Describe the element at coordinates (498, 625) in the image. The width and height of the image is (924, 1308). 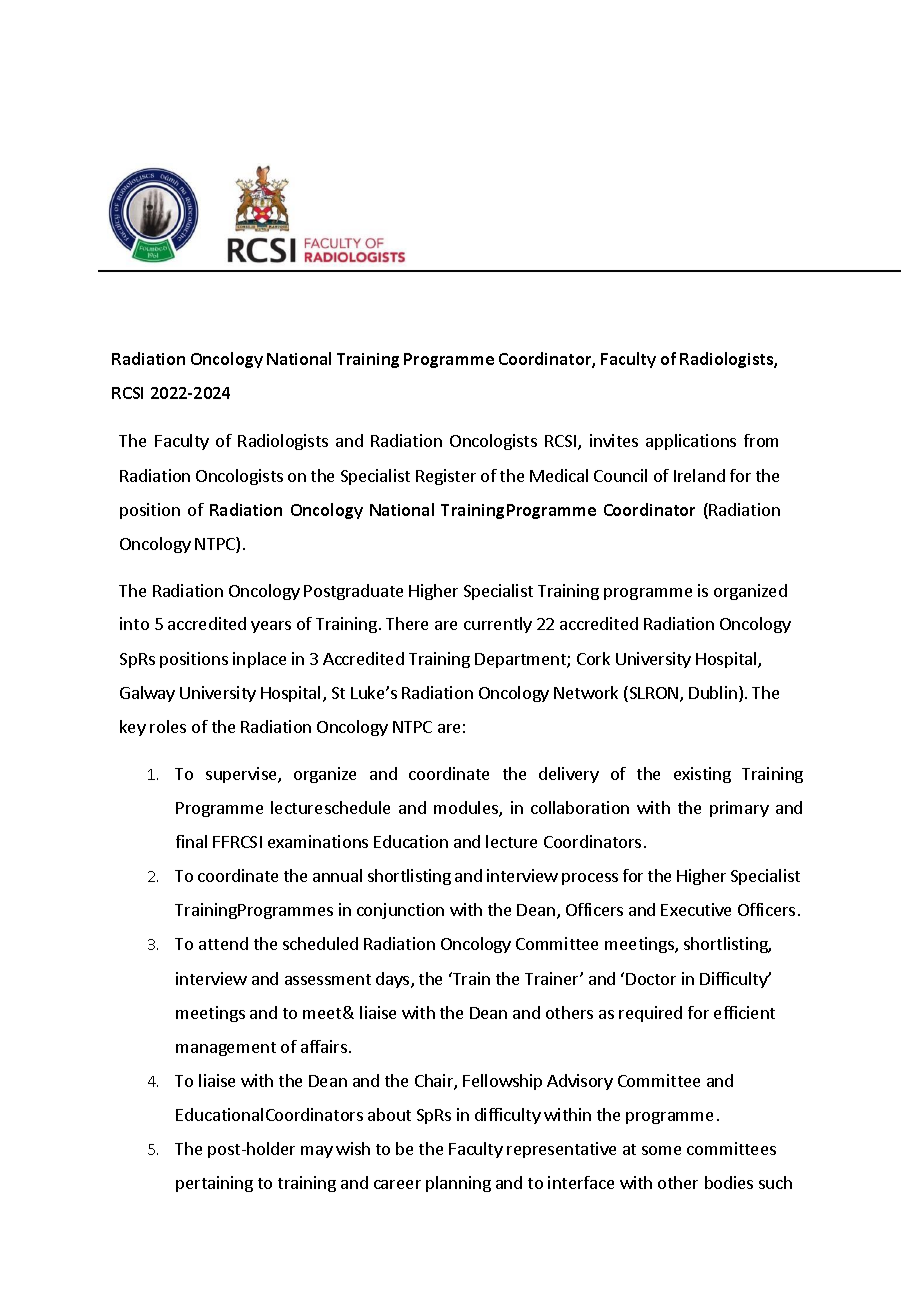
I see `currently` at that location.
